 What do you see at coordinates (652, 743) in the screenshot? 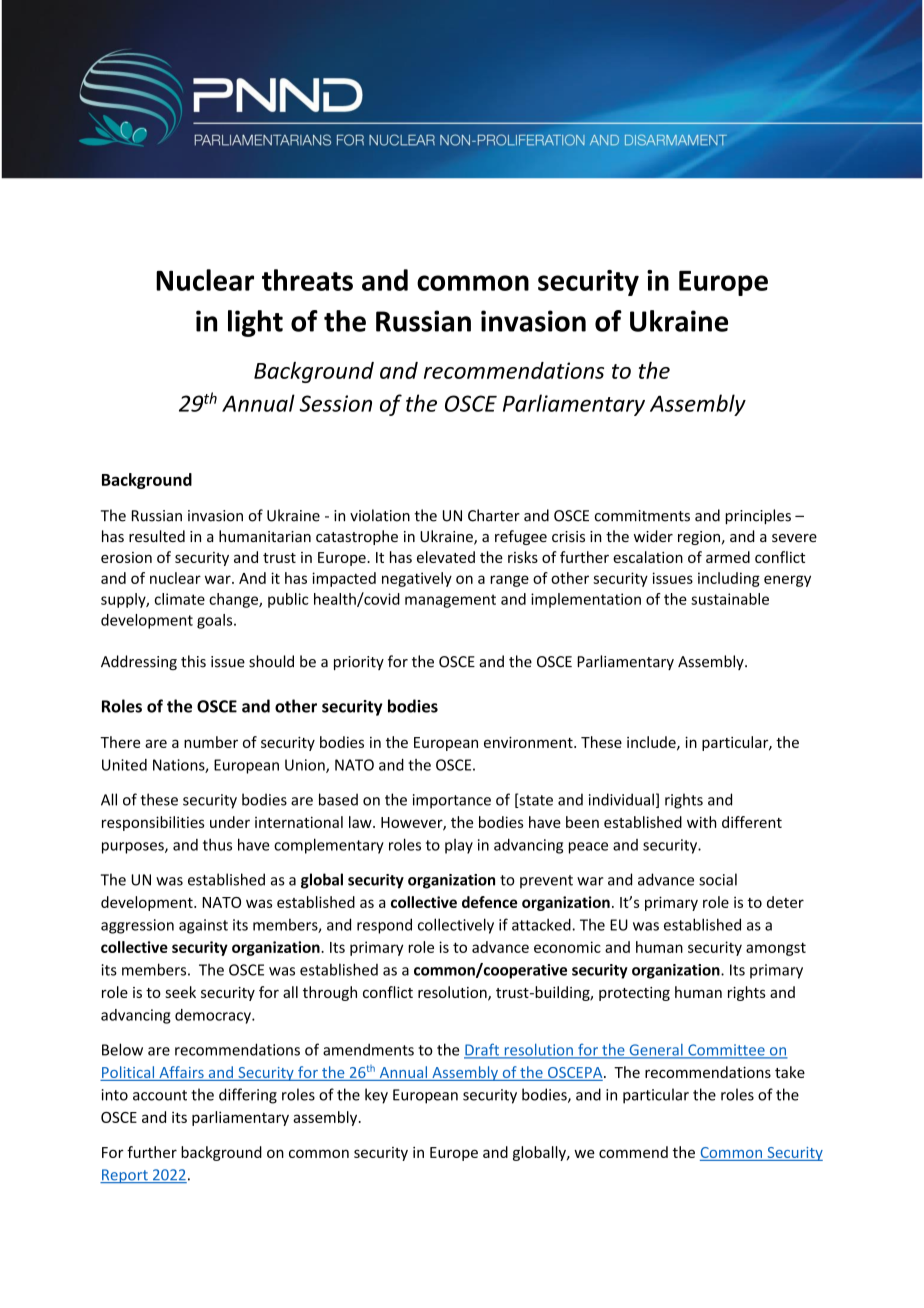
I see `include` at bounding box center [652, 743].
